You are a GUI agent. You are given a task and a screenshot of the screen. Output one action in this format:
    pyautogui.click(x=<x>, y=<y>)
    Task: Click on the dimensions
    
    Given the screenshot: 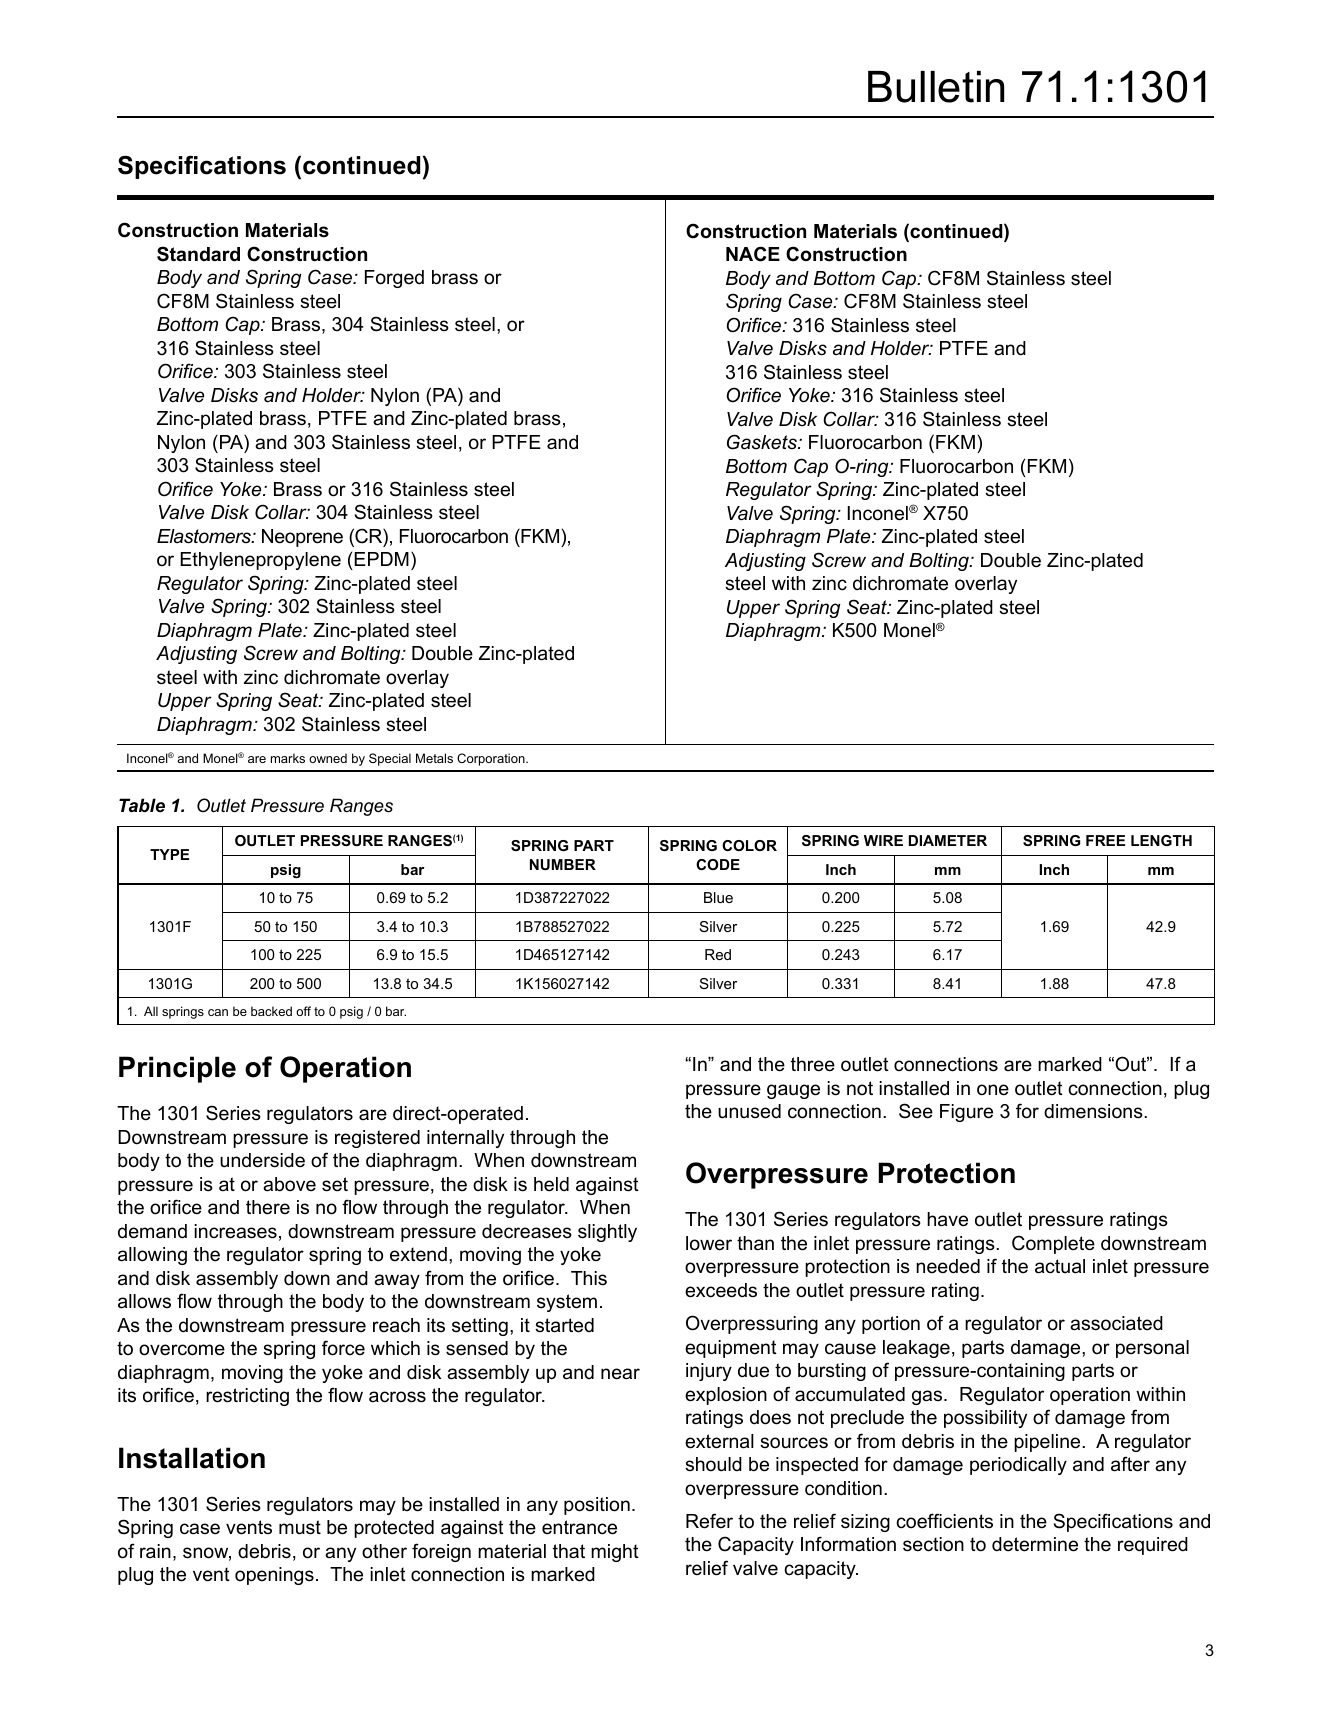 What is the action you would take?
    pyautogui.click(x=1094, y=1111)
